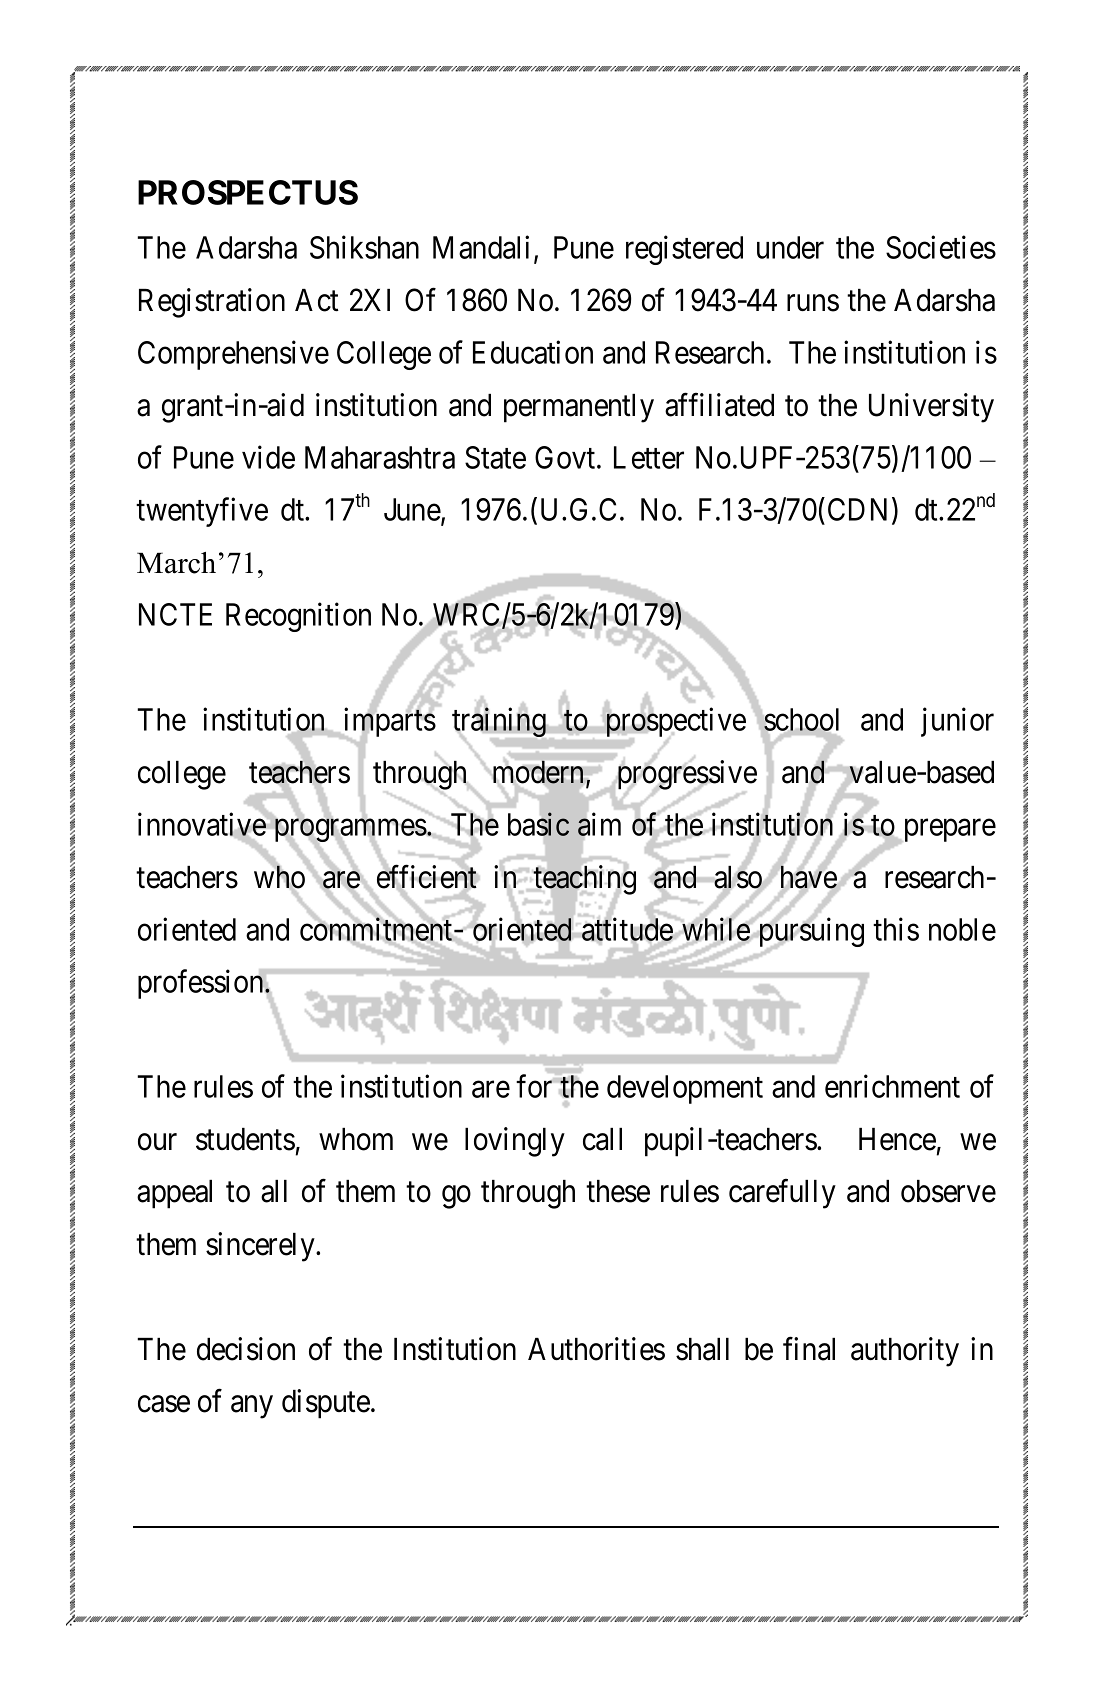  What do you see at coordinates (174, 1194) in the document?
I see `appeal` at bounding box center [174, 1194].
